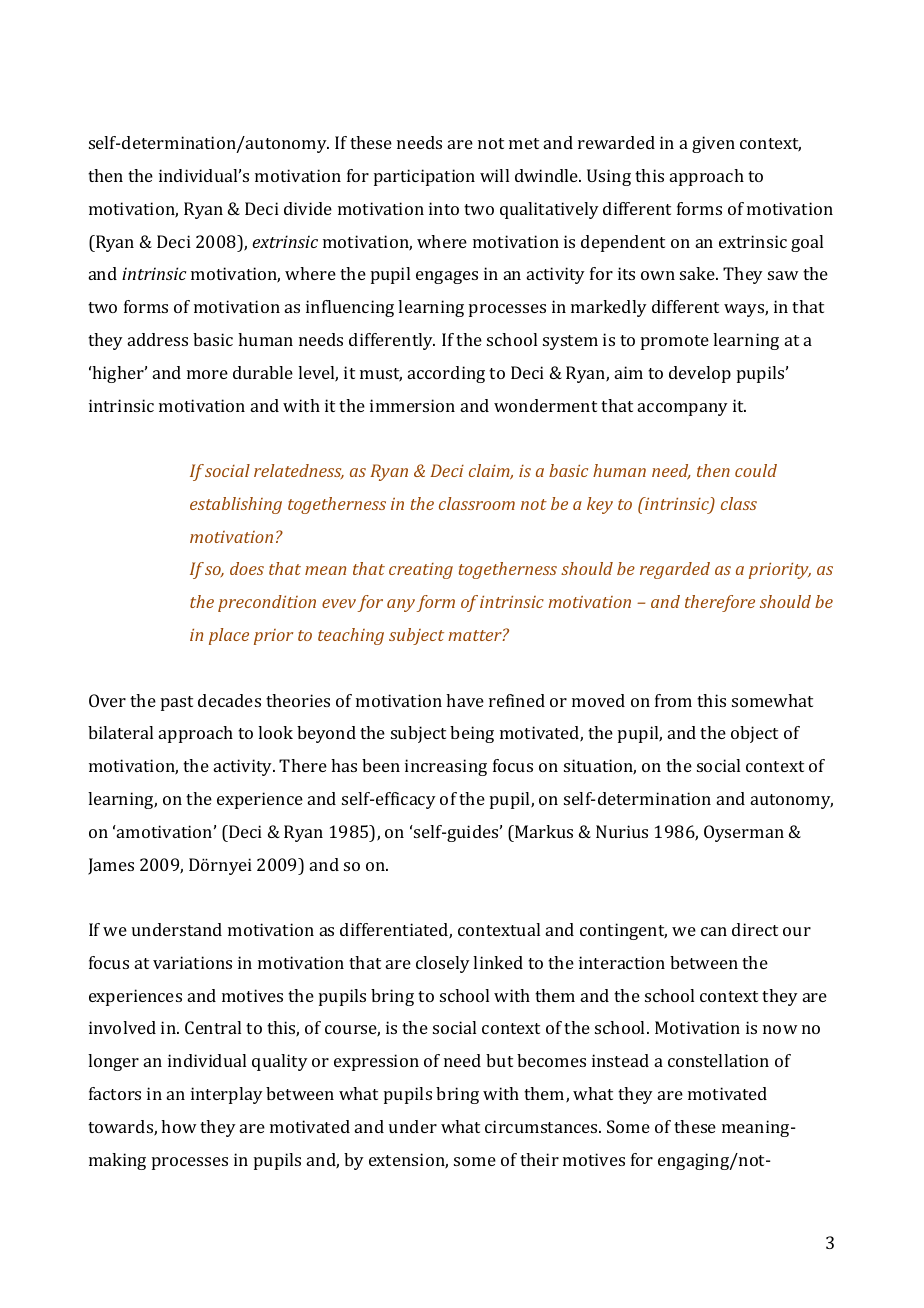 The image size is (924, 1308). What do you see at coordinates (718, 1060) in the screenshot?
I see `constellation` at bounding box center [718, 1060].
